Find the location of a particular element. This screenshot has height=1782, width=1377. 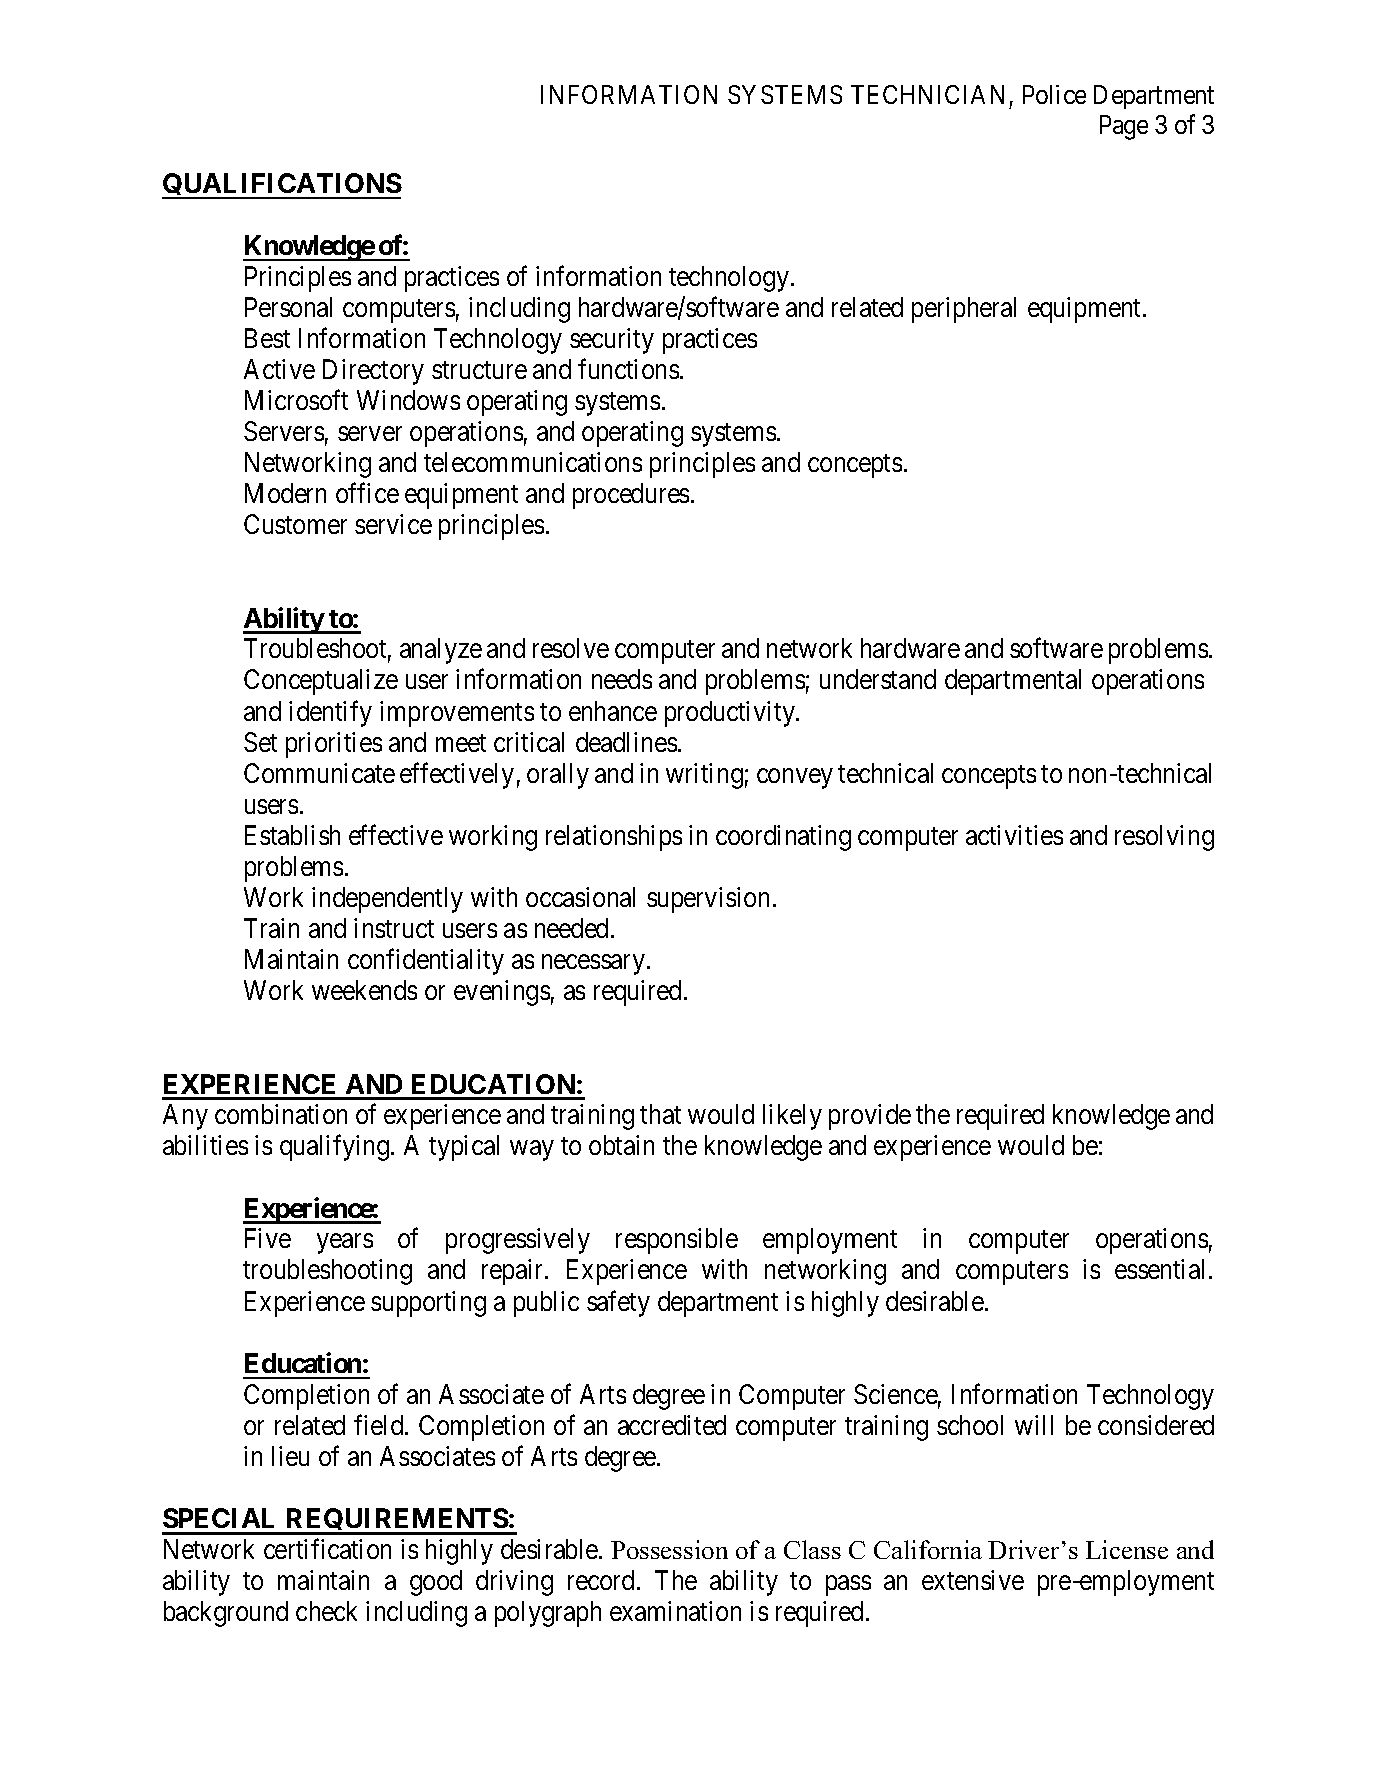

provide is located at coordinates (870, 1117).
